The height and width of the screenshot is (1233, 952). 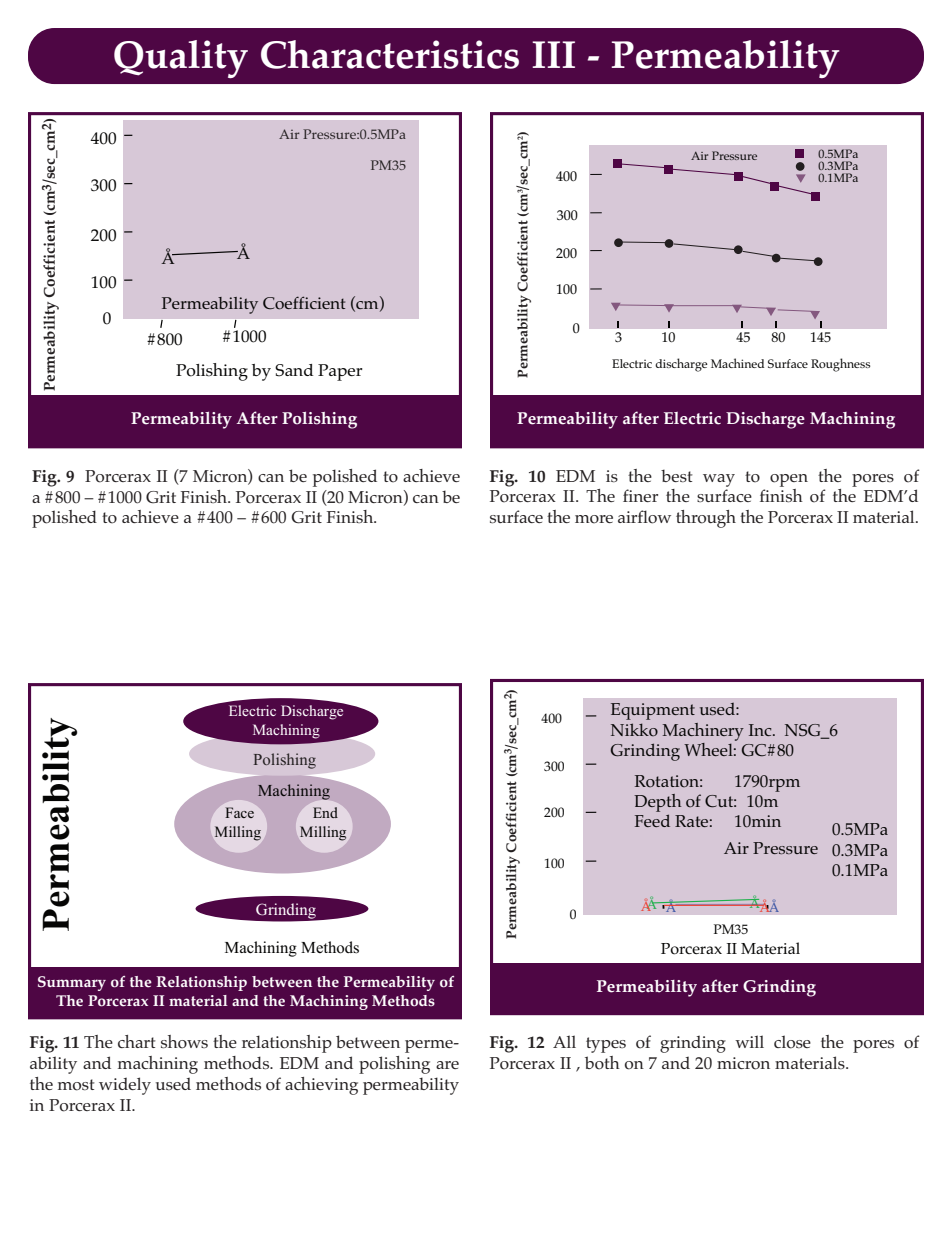 What do you see at coordinates (706, 519) in the screenshot?
I see `through` at bounding box center [706, 519].
